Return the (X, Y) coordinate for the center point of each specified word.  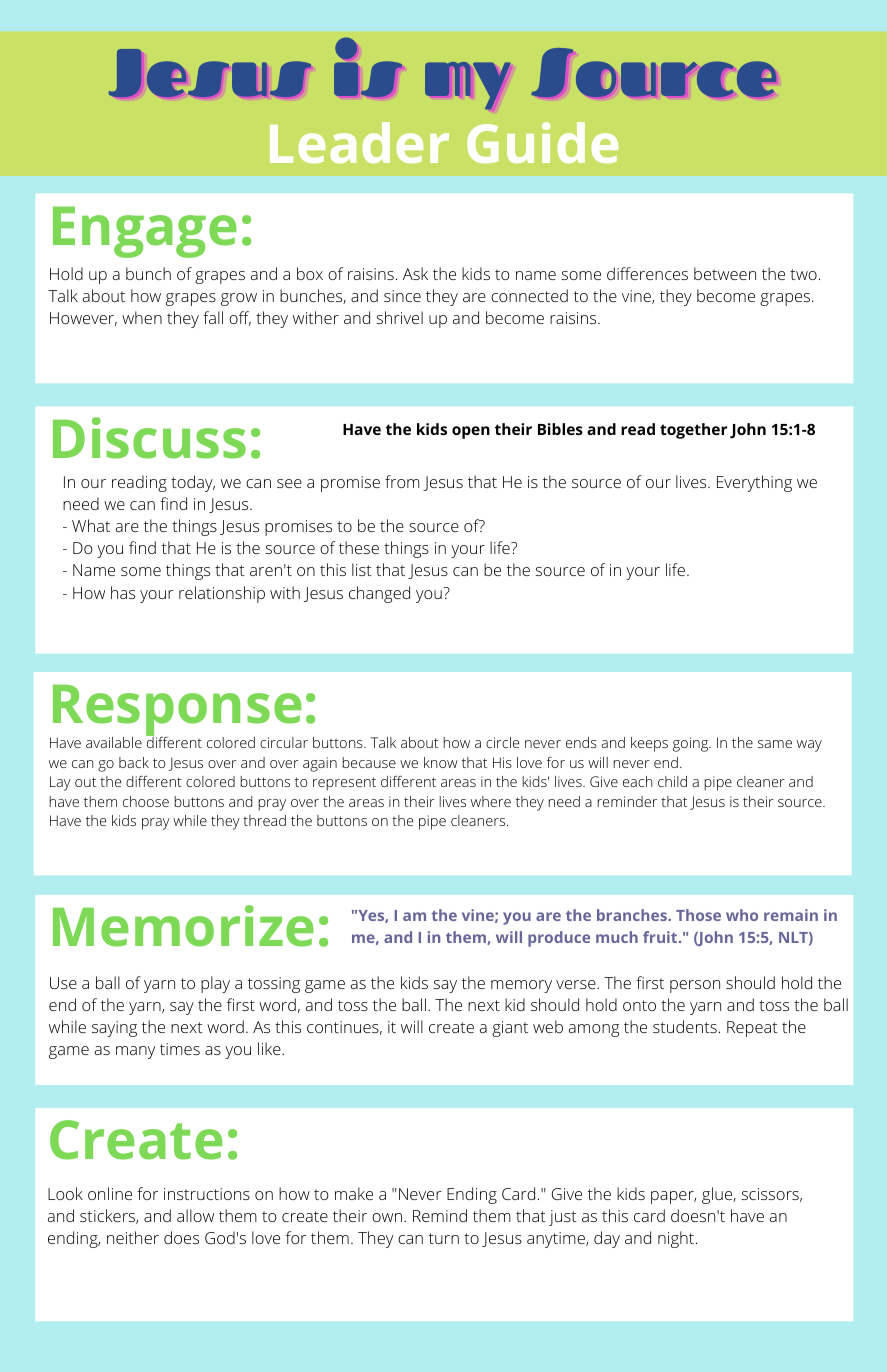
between (725, 273)
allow (195, 1215)
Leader (359, 142)
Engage (145, 232)
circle (502, 742)
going (691, 744)
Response (177, 712)
